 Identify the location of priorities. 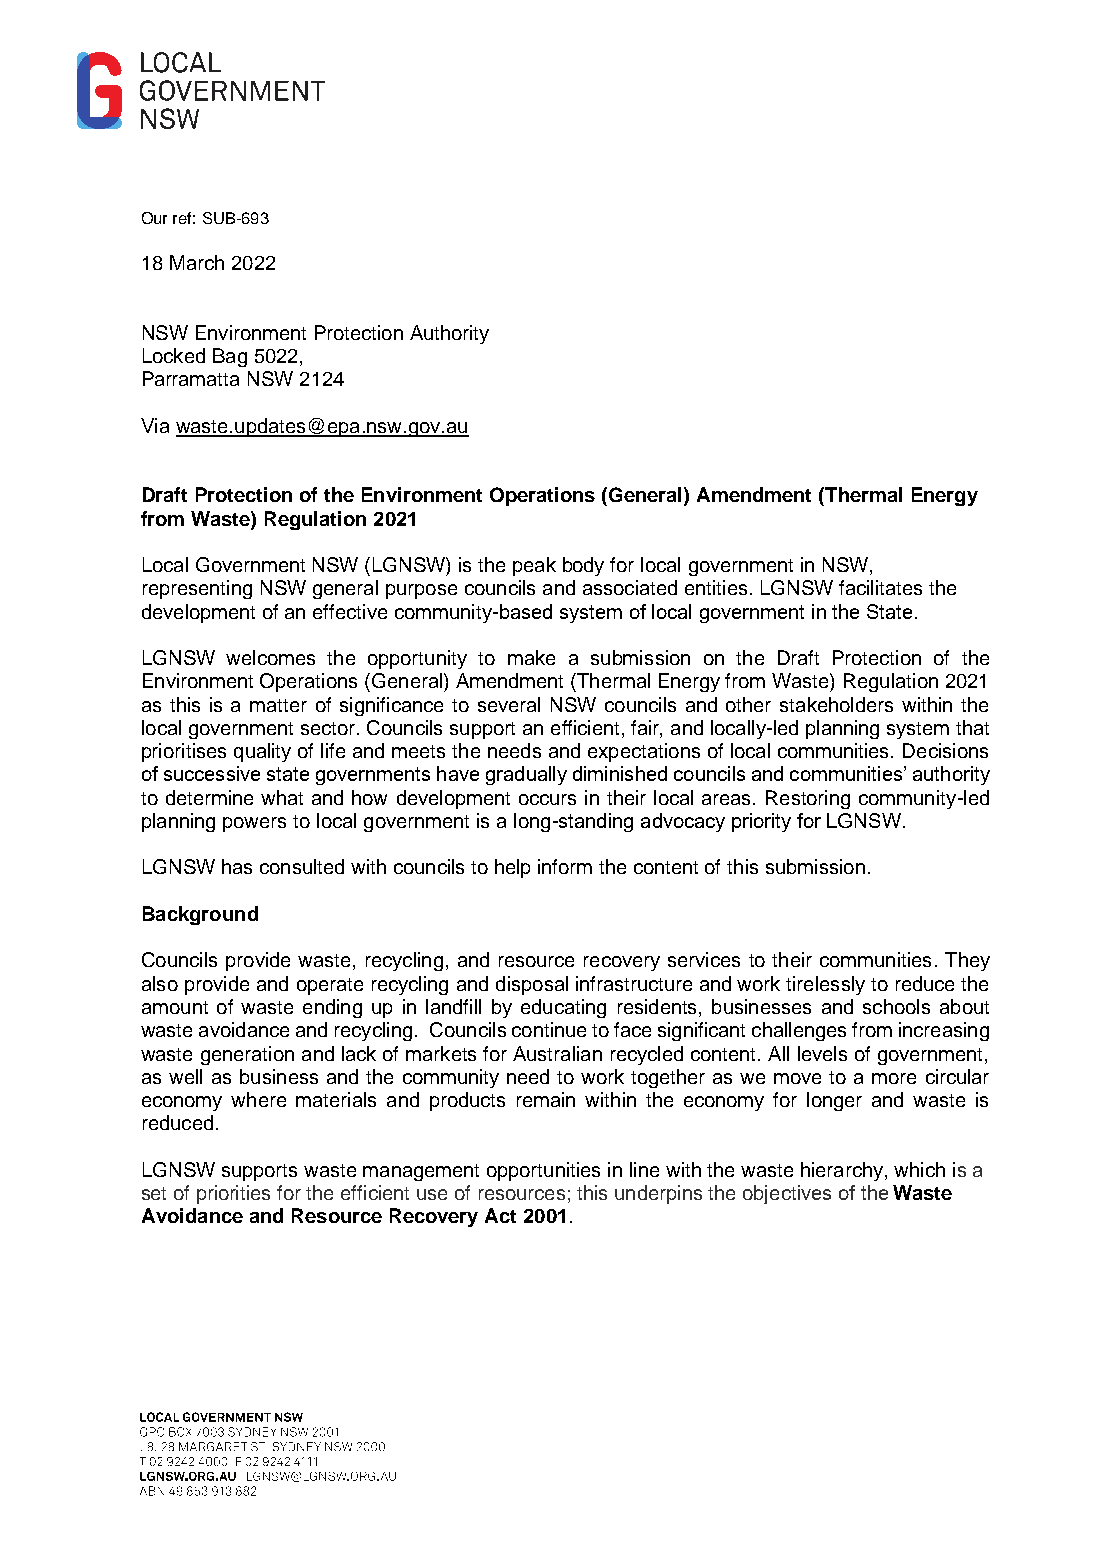
(233, 1194).
